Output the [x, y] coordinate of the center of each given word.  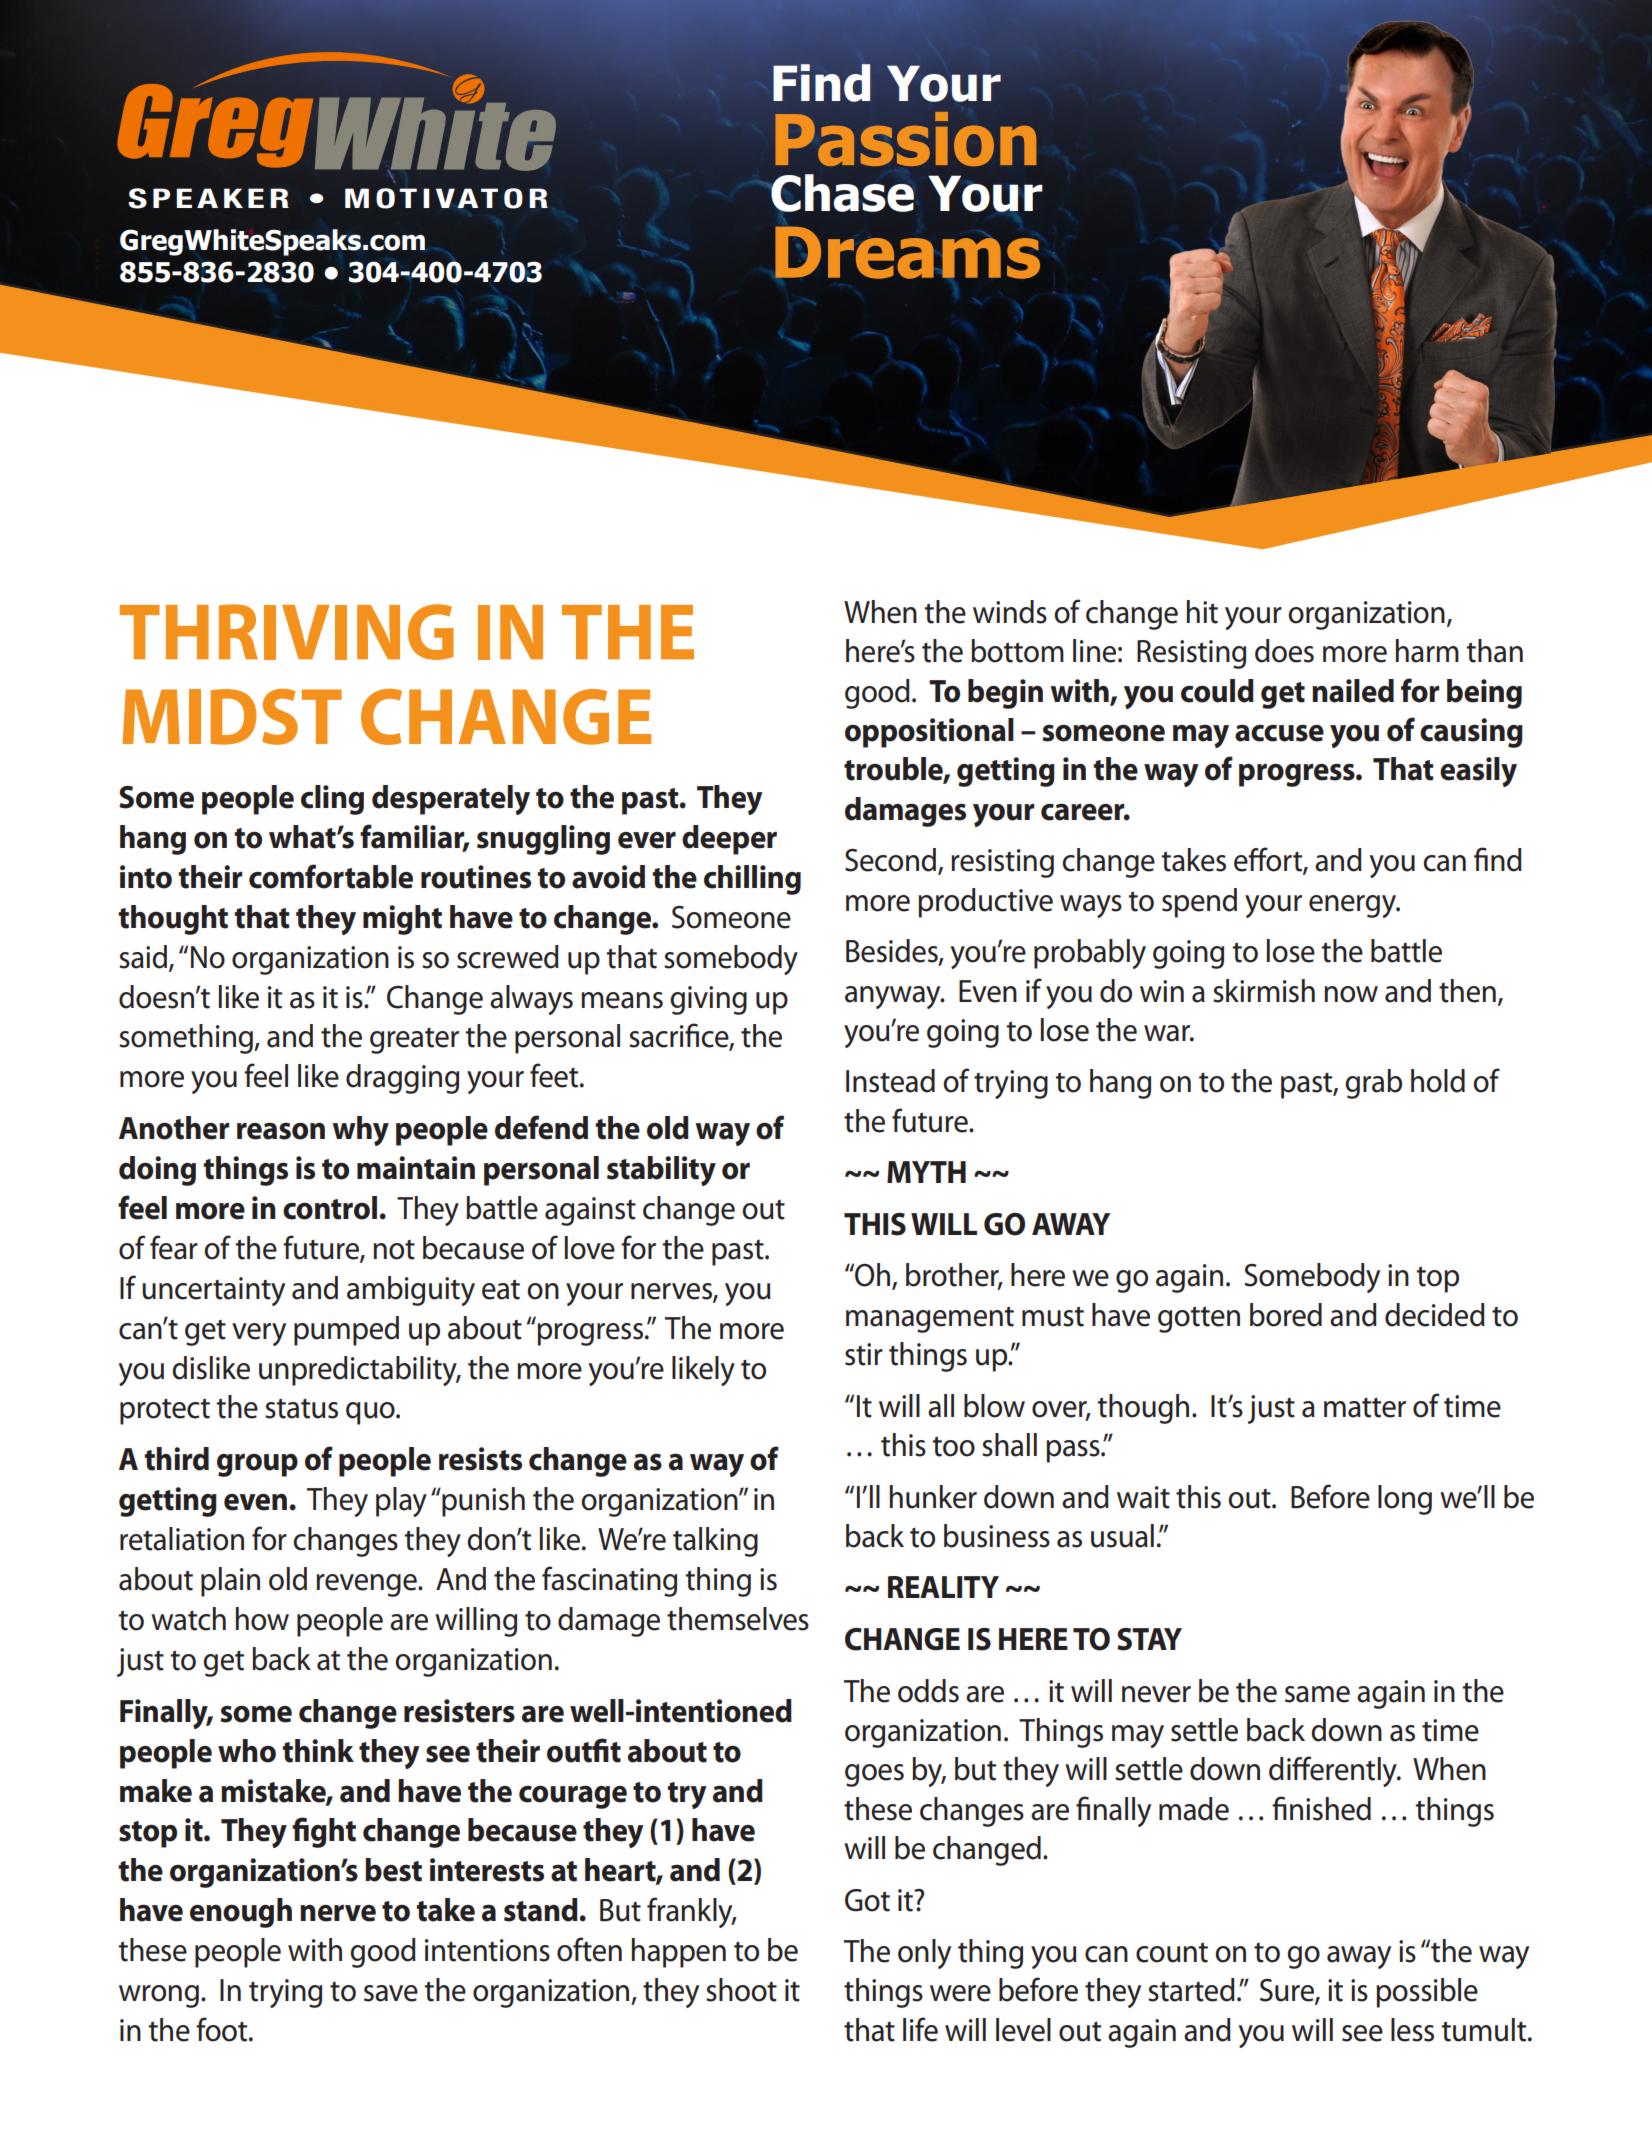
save [391, 1993]
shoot [741, 1990]
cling [332, 800]
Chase [841, 193]
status [301, 1408]
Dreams [907, 252]
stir [864, 1354]
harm [1427, 651]
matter [1365, 1407]
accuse [1279, 733]
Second [892, 861]
